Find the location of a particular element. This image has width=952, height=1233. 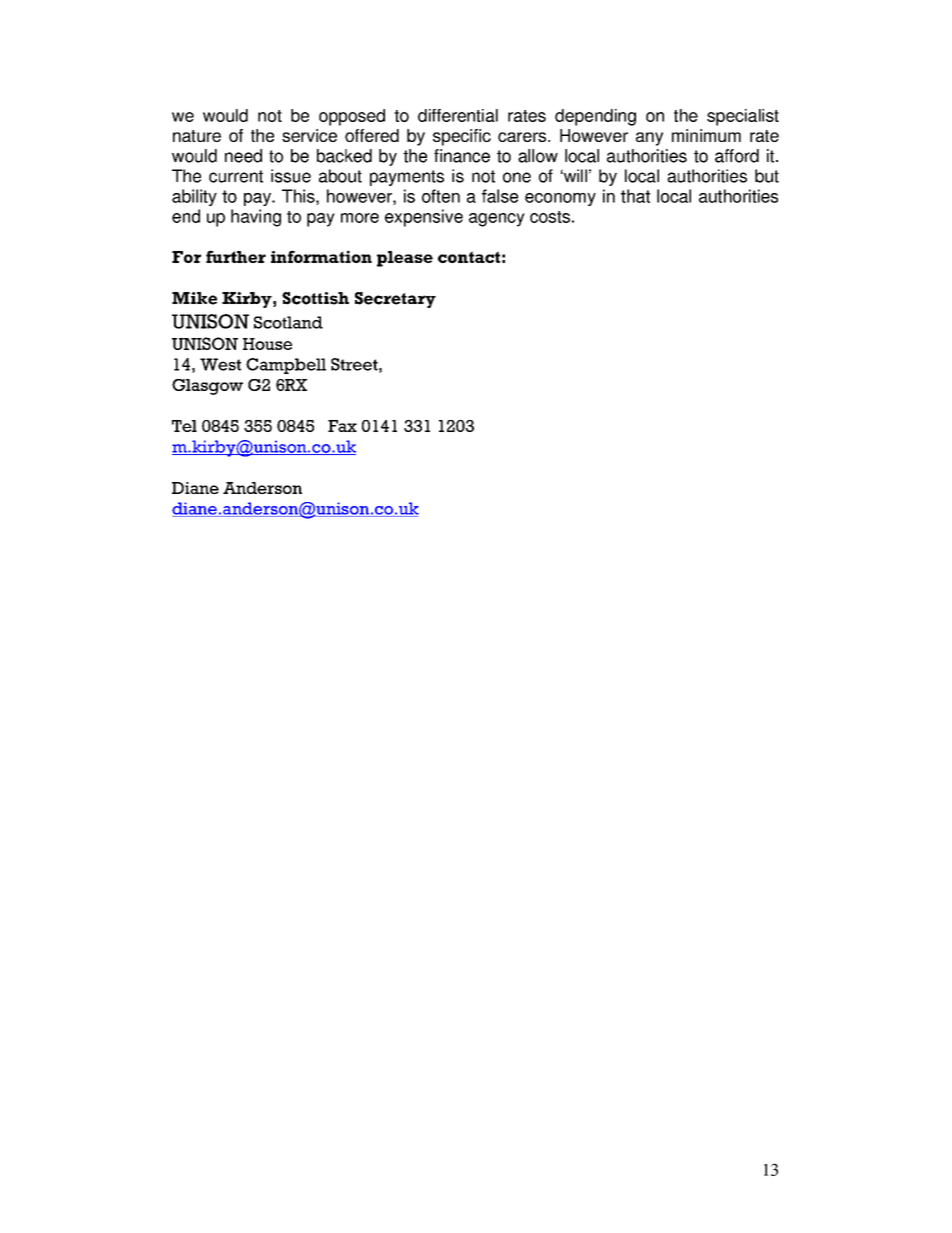

minimum is located at coordinates (706, 135).
